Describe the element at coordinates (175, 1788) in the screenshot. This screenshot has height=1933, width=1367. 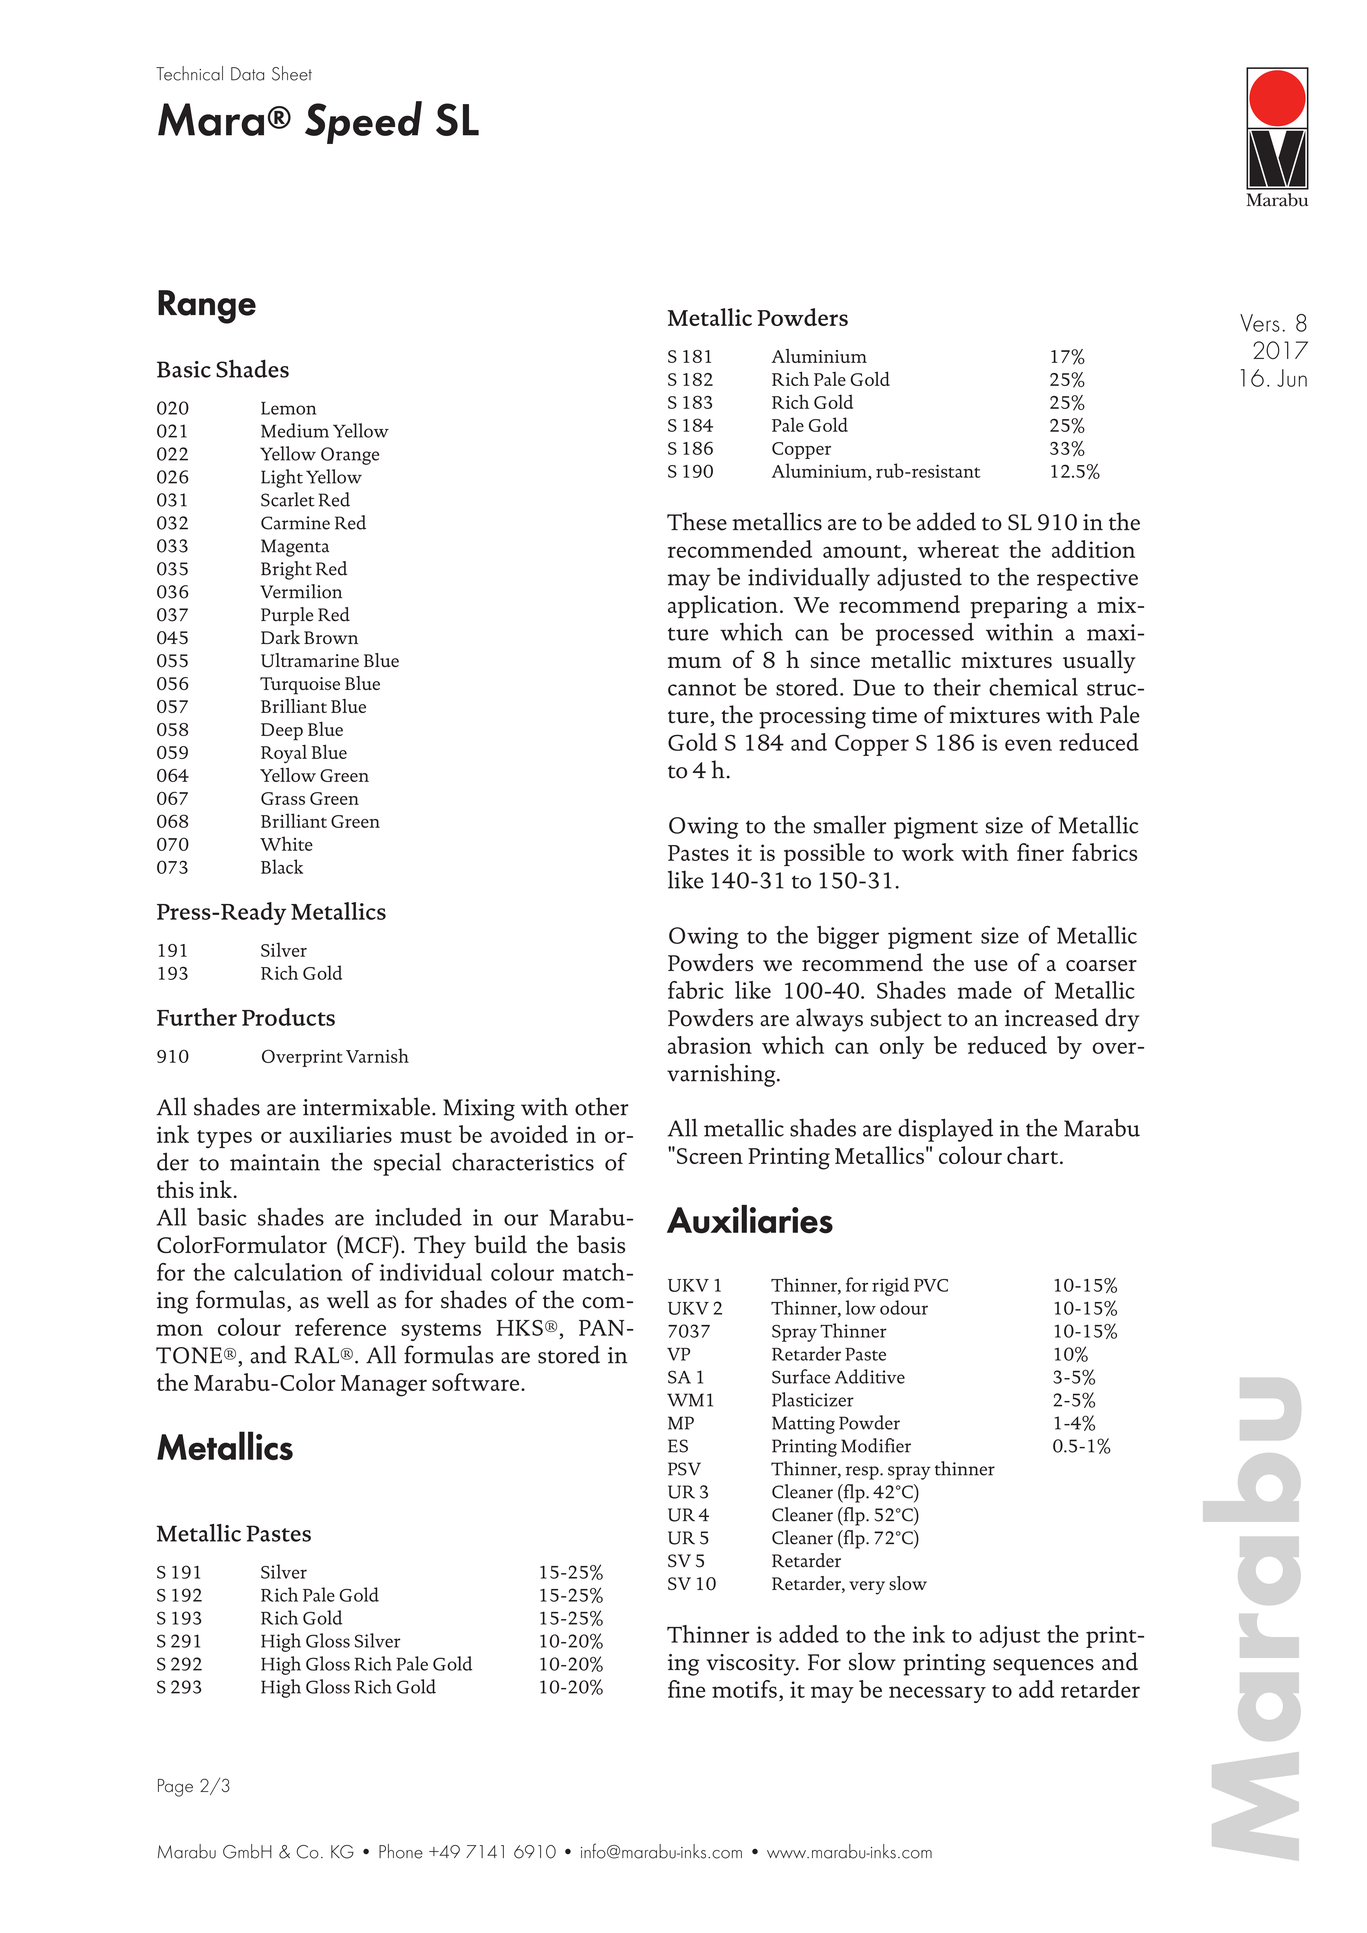
I see `Page` at that location.
